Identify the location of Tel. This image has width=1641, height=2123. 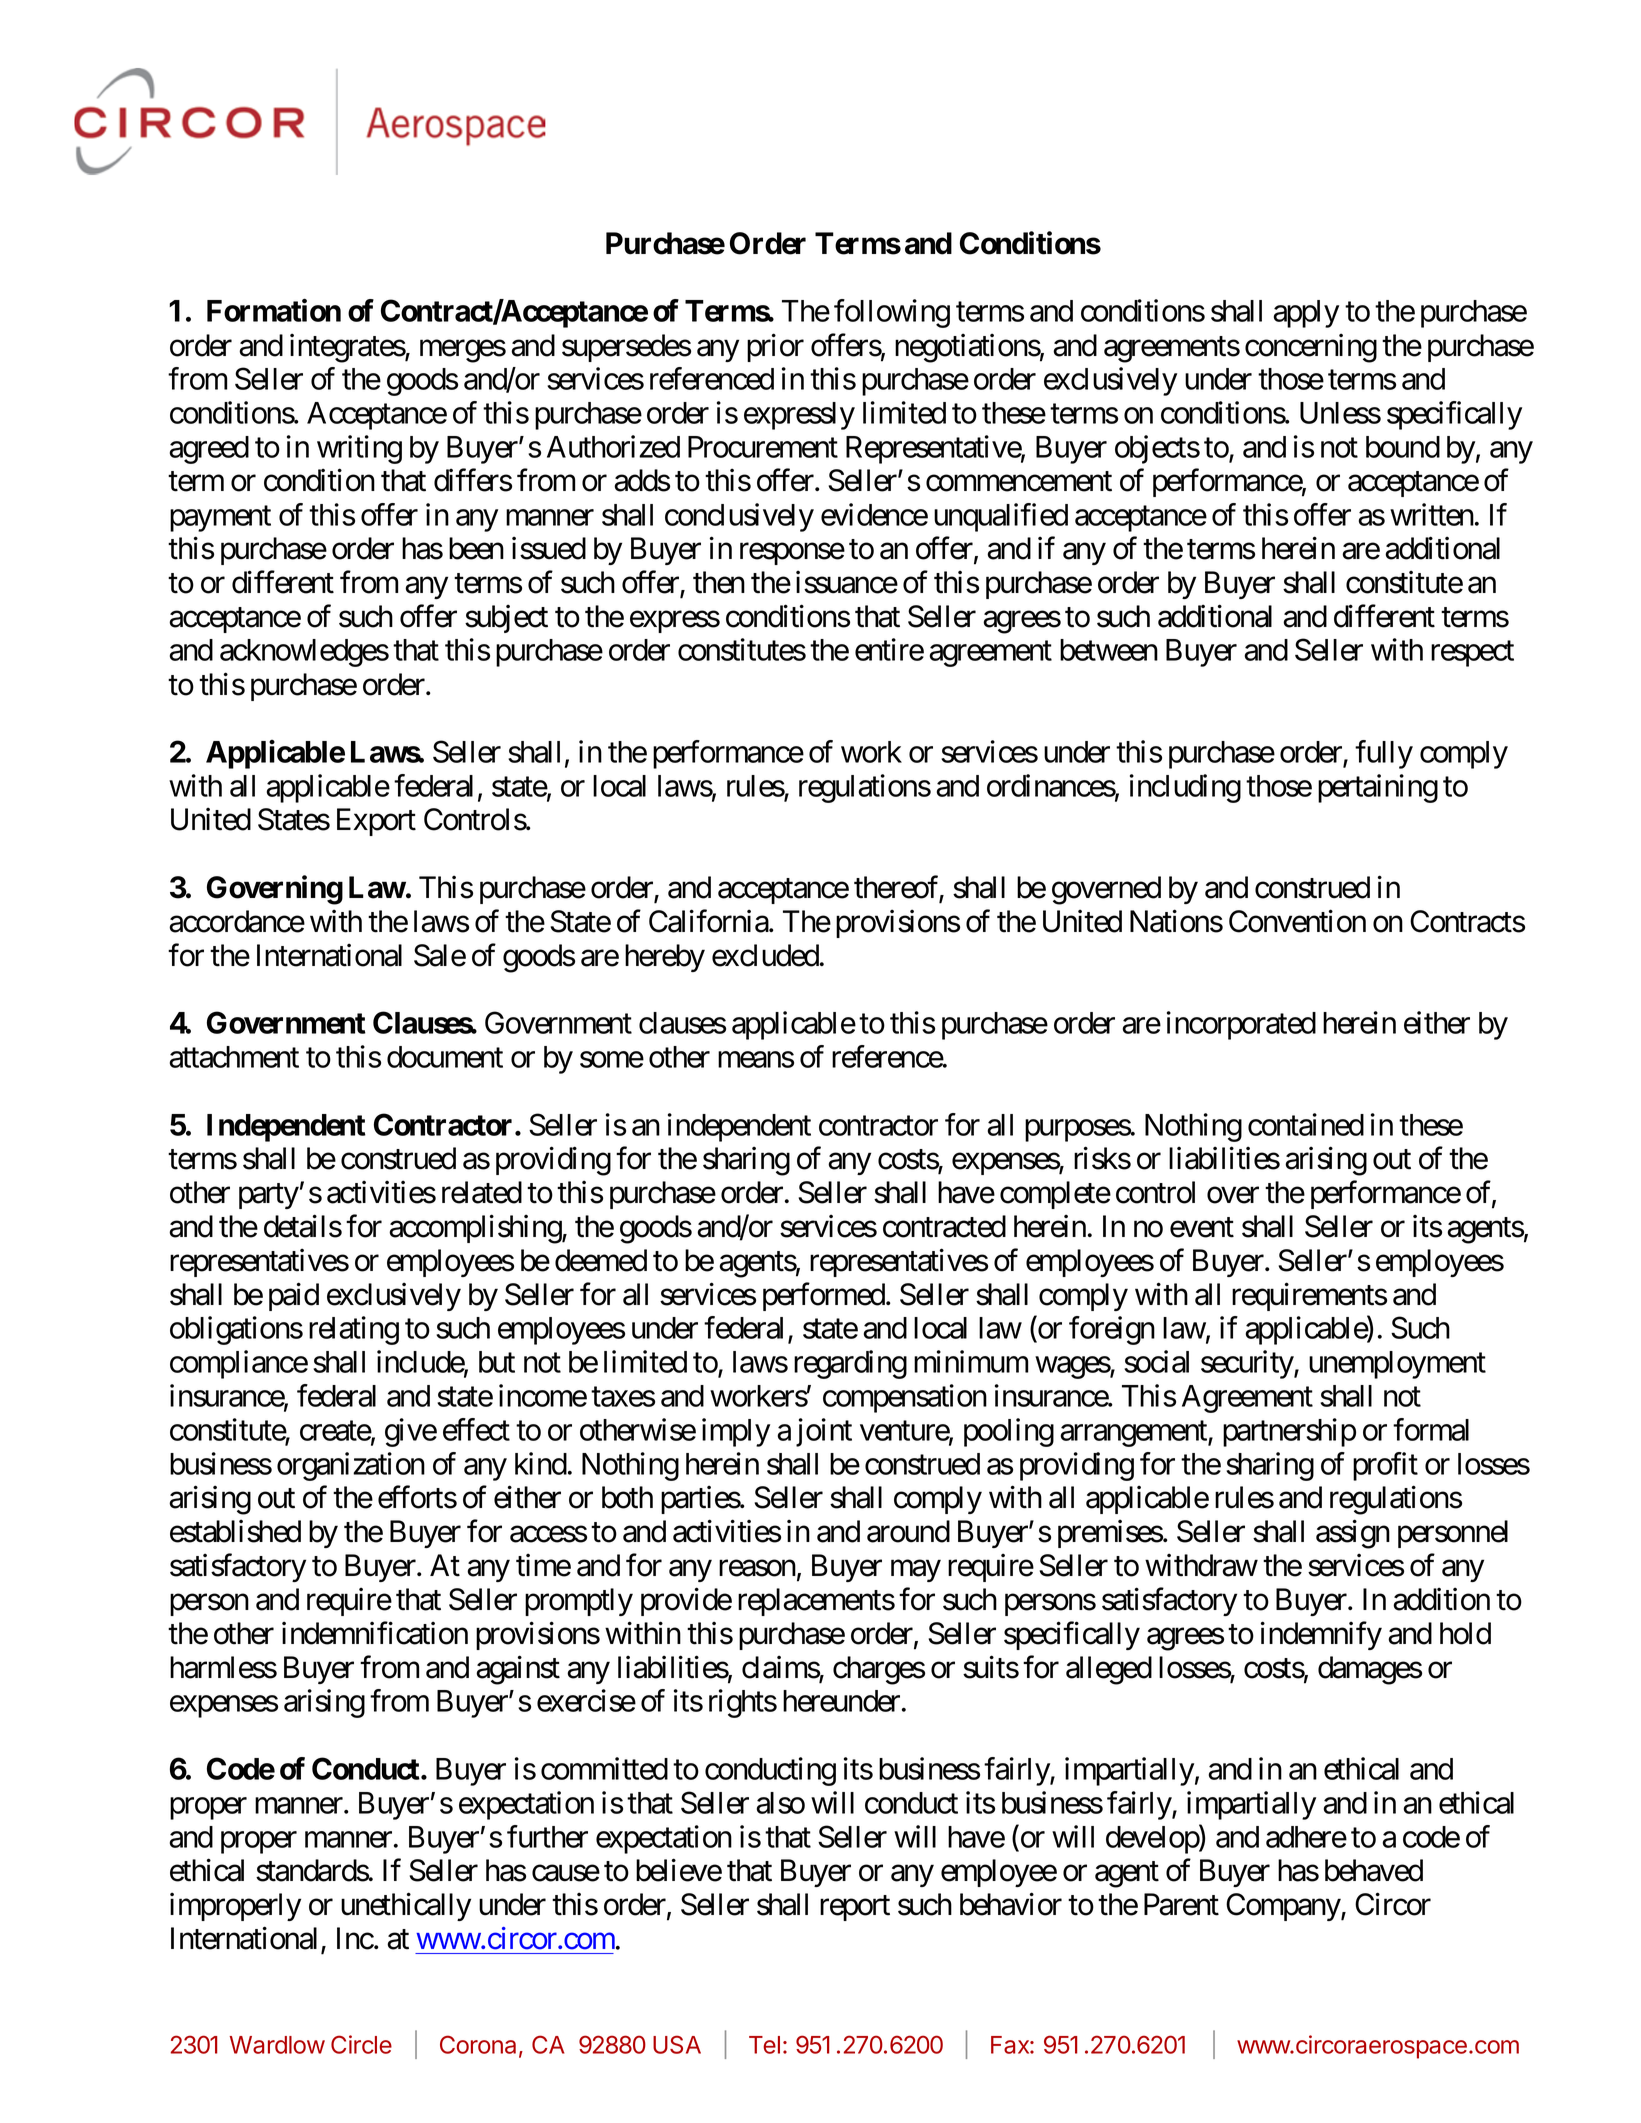
(764, 2045).
